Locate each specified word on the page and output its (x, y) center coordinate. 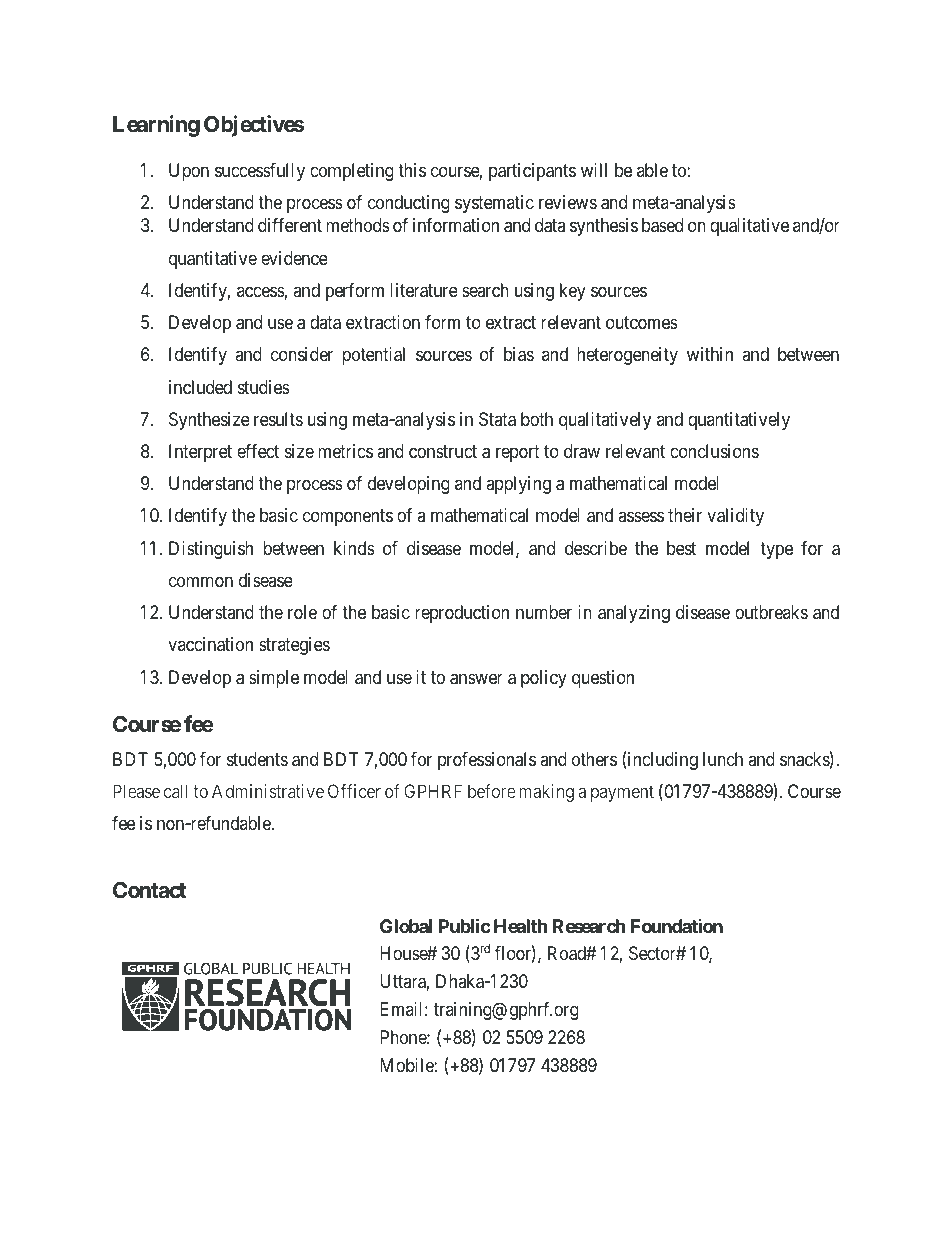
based (662, 225)
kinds (354, 548)
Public (465, 925)
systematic (494, 204)
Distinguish (211, 550)
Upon (189, 172)
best (681, 548)
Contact (149, 890)
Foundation (677, 926)
